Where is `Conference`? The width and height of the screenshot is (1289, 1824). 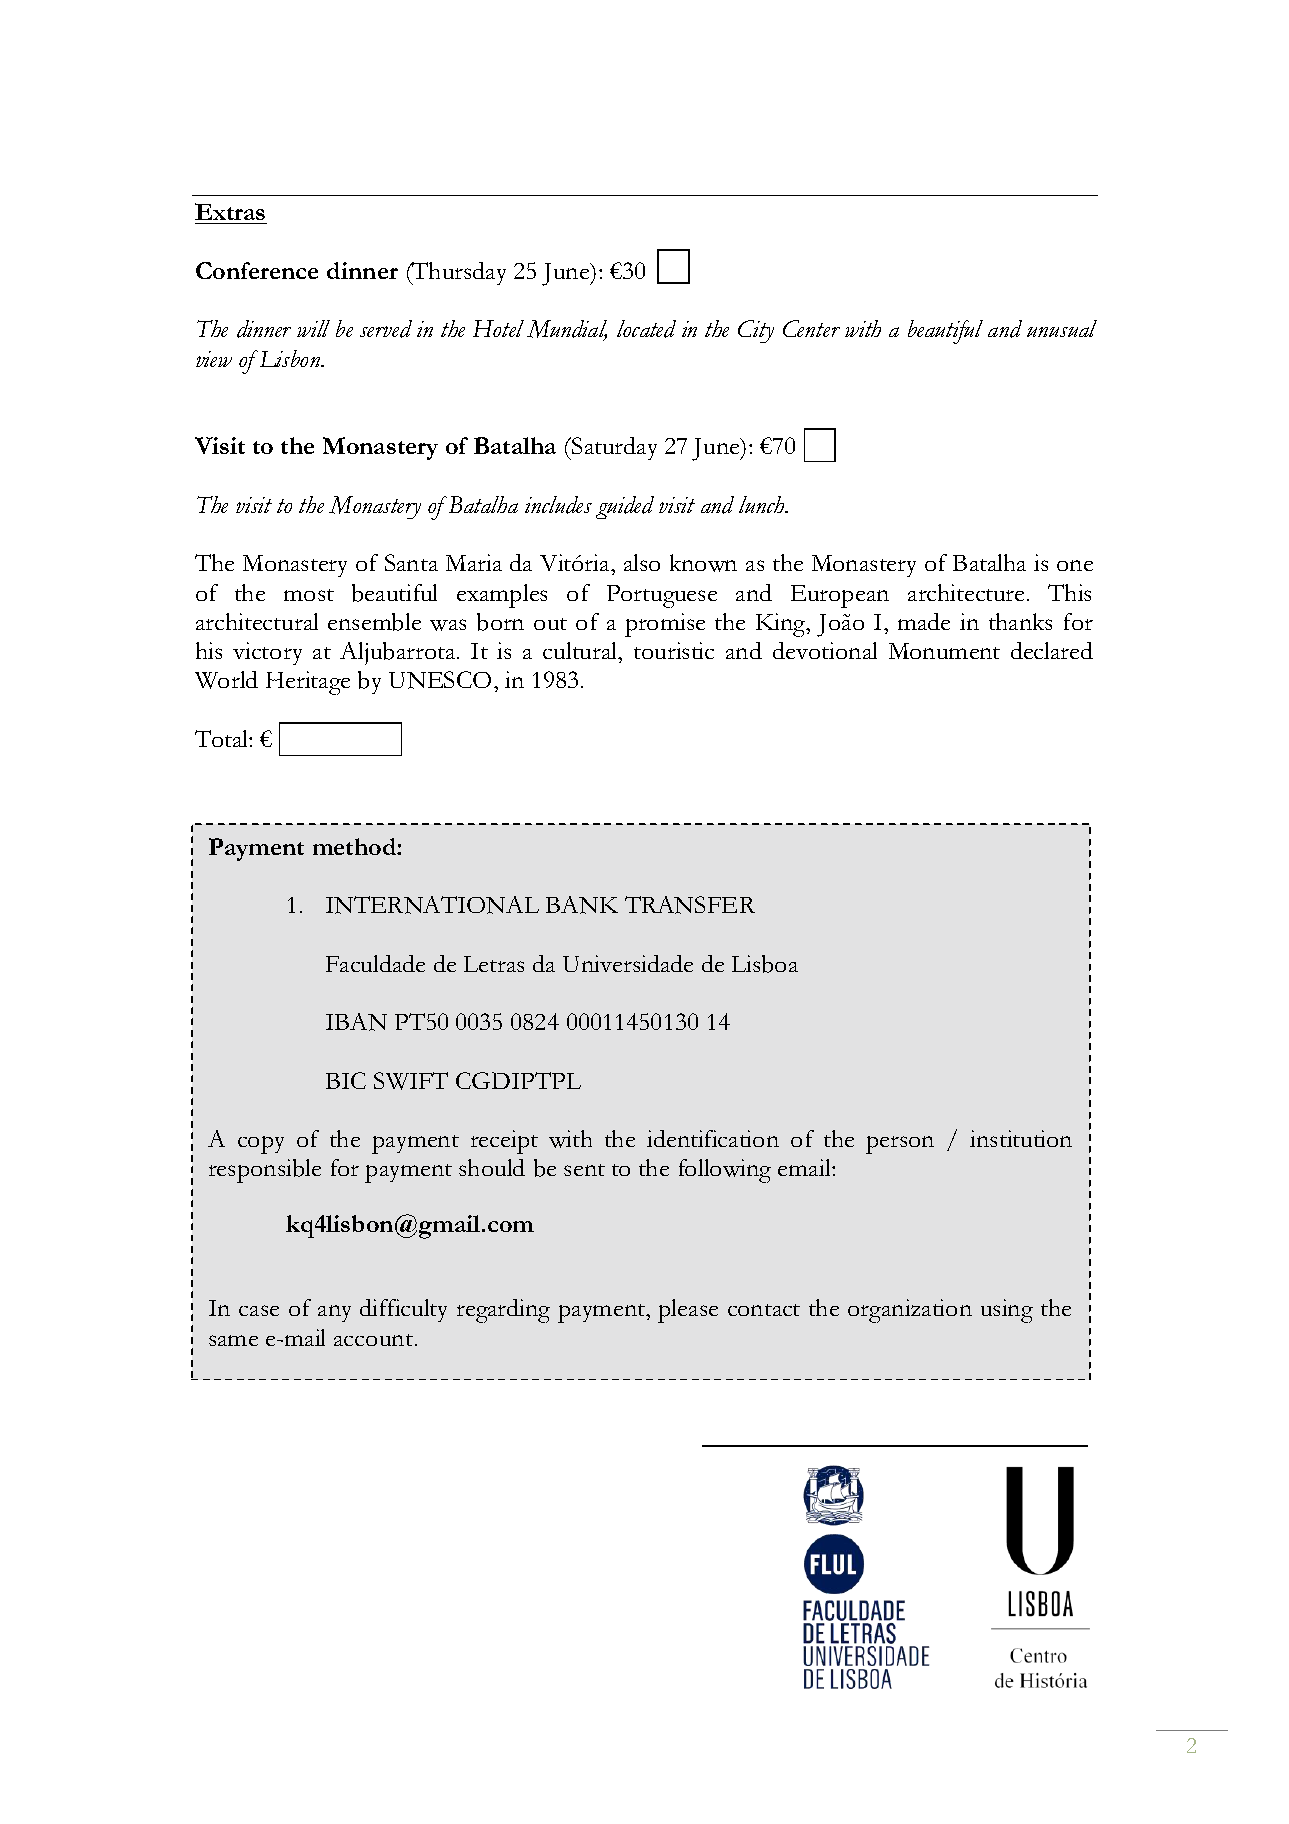
Conference is located at coordinates (257, 270).
